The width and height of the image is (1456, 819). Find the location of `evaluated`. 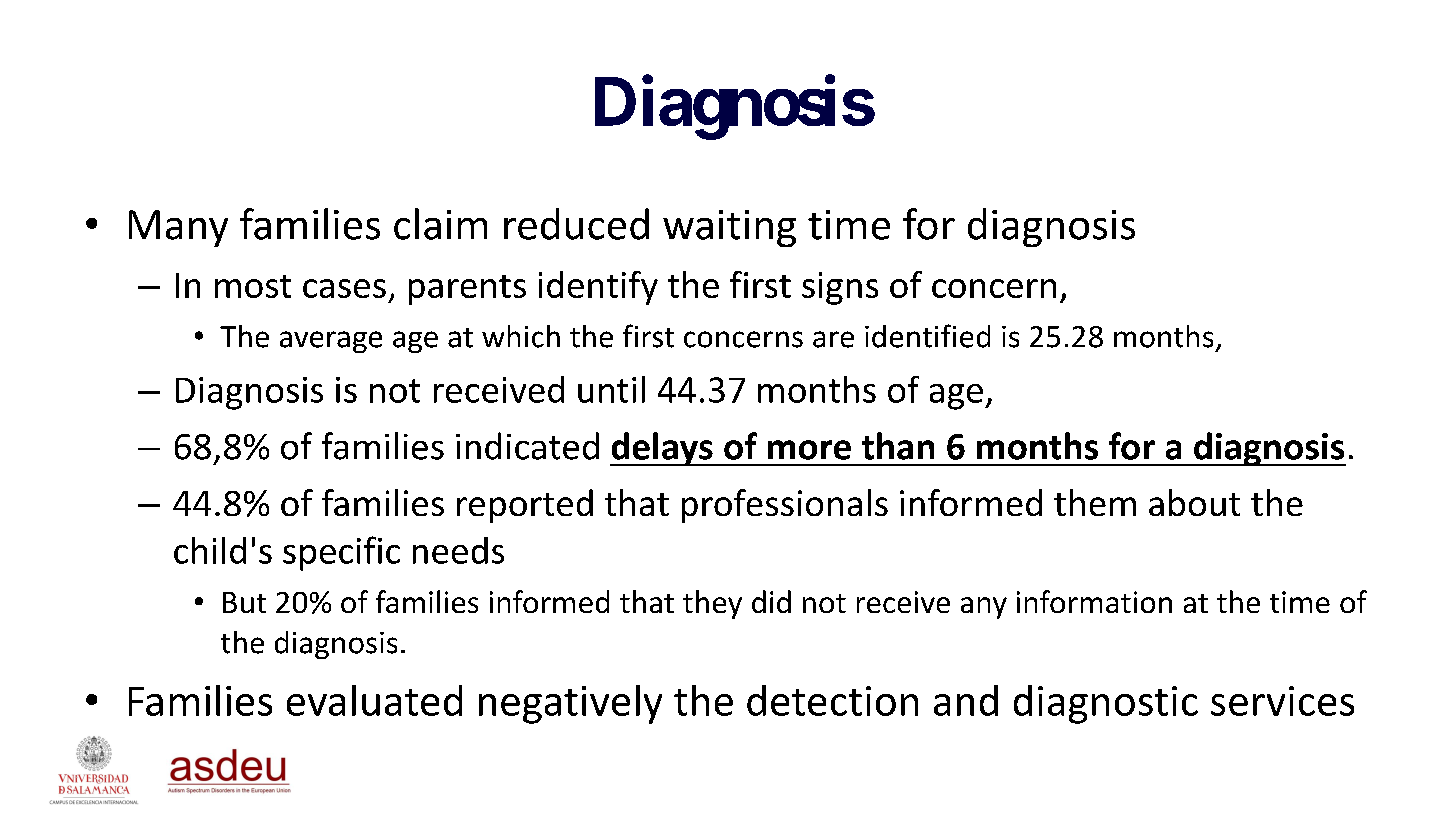

evaluated is located at coordinates (374, 700).
